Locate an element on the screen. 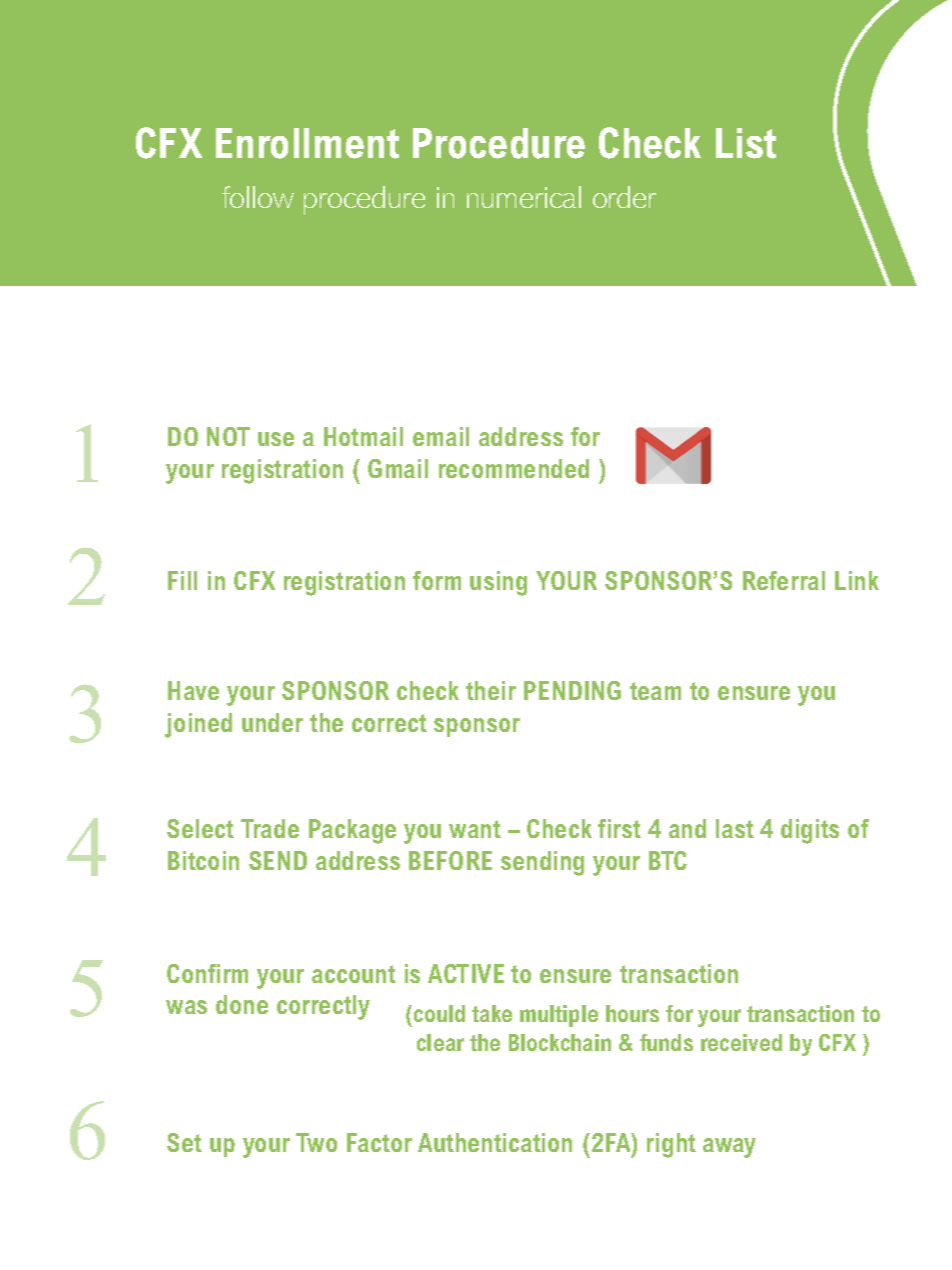 Image resolution: width=952 pixels, height=1270 pixels. Bitcoin is located at coordinates (203, 860).
